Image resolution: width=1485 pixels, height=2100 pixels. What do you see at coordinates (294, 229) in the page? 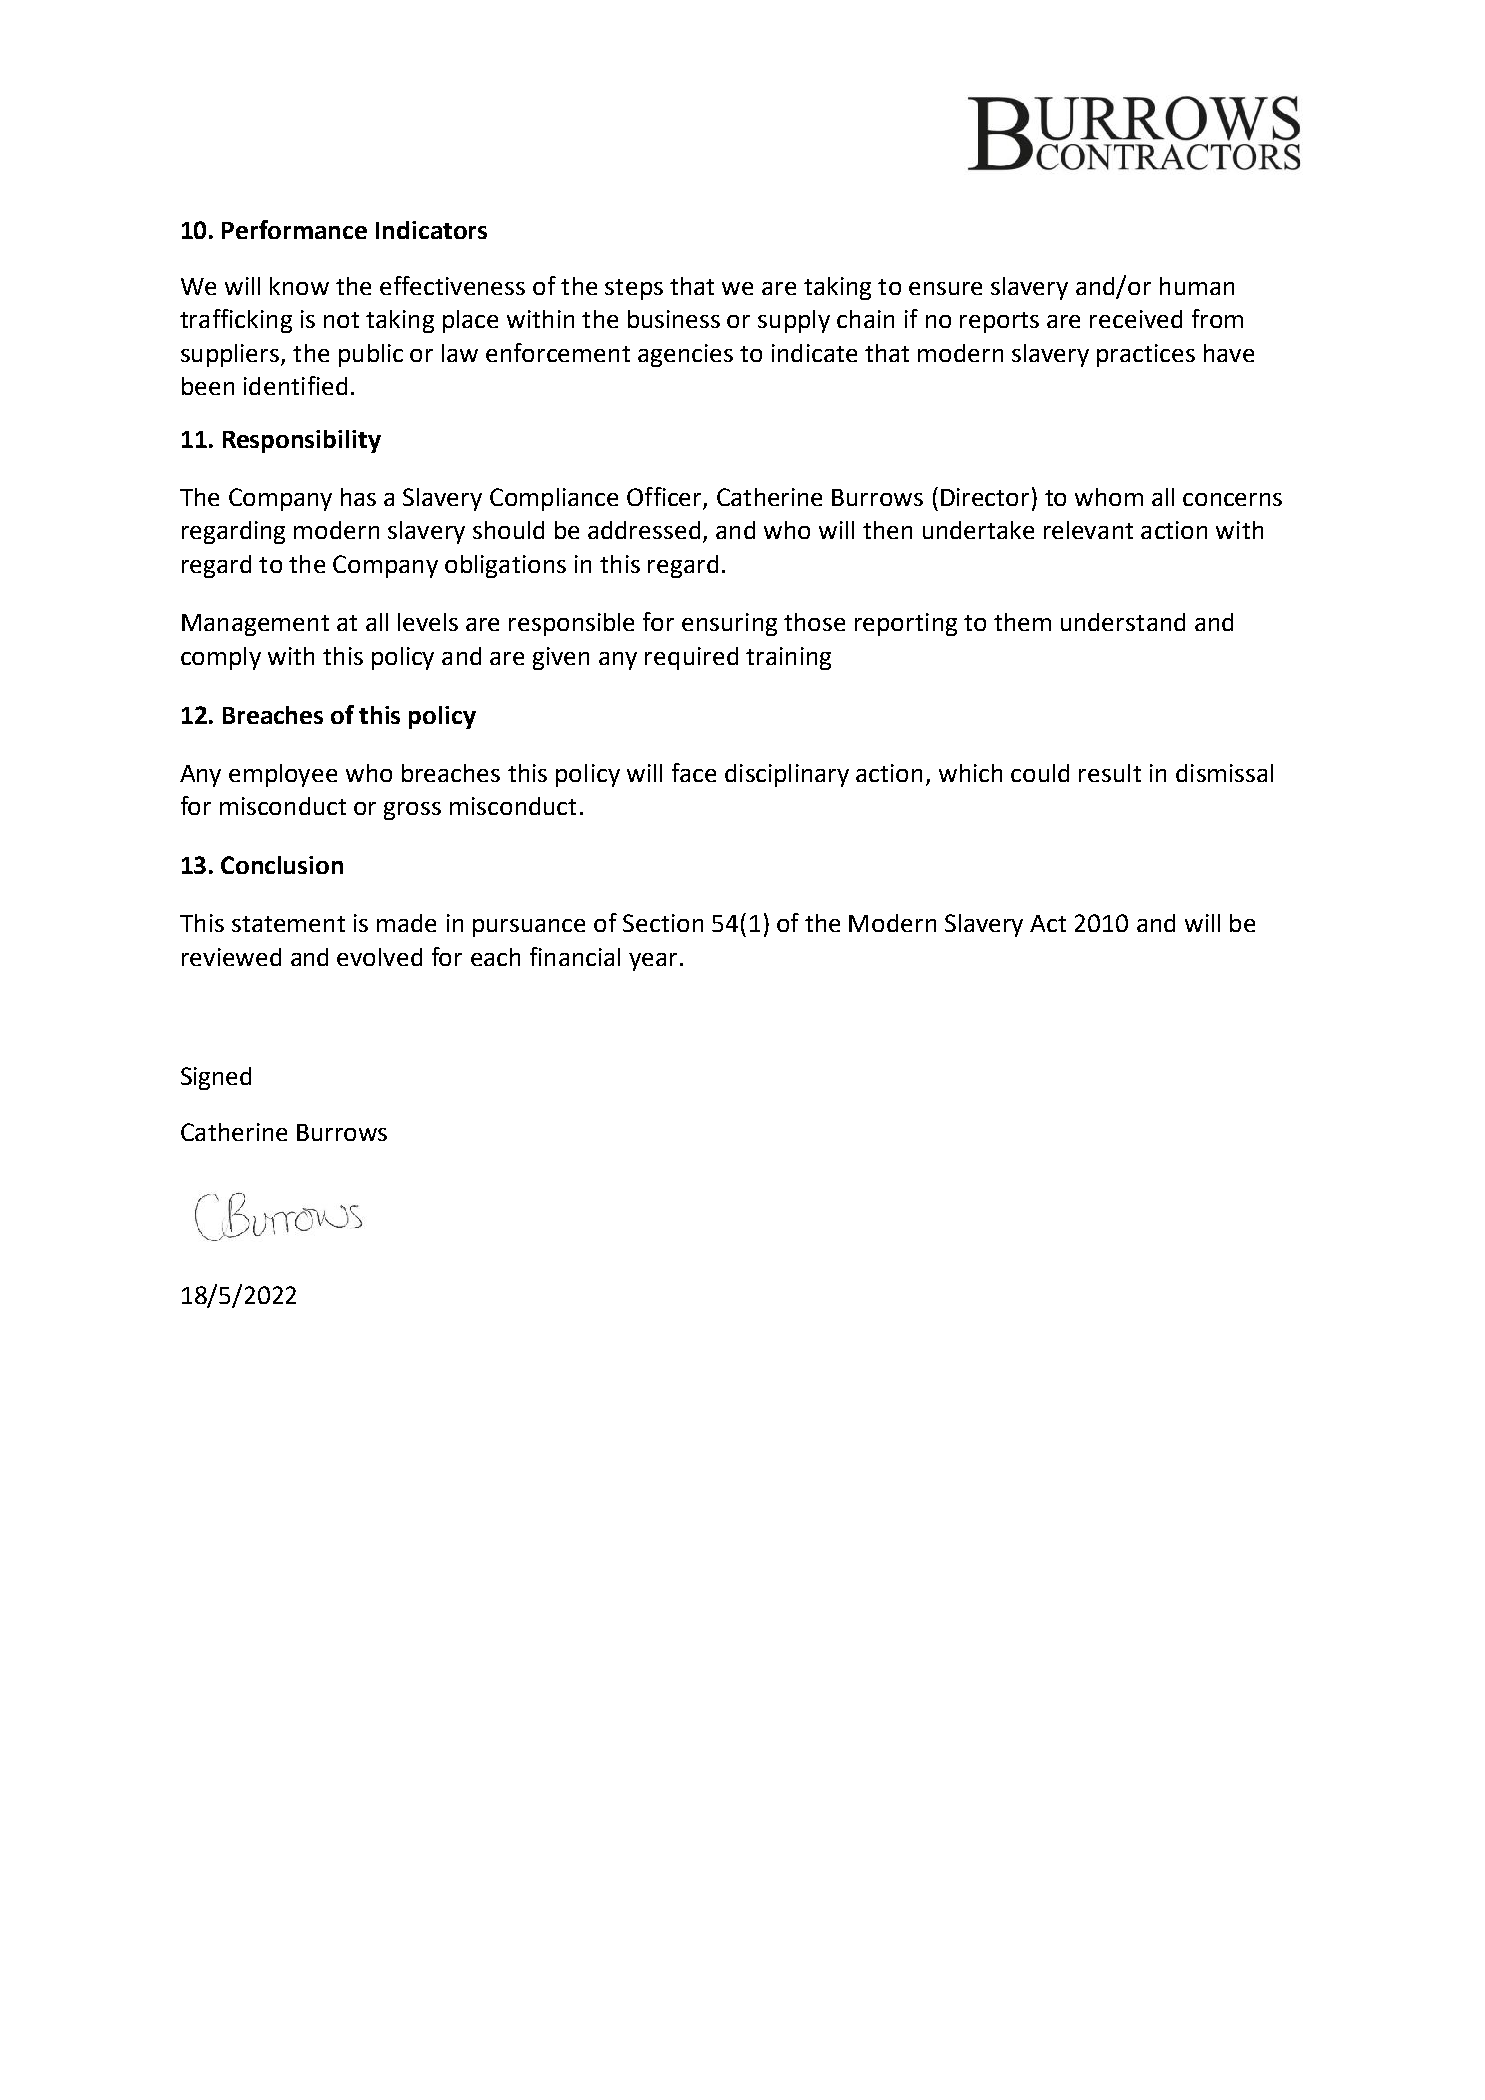
I see `Performance` at bounding box center [294, 229].
